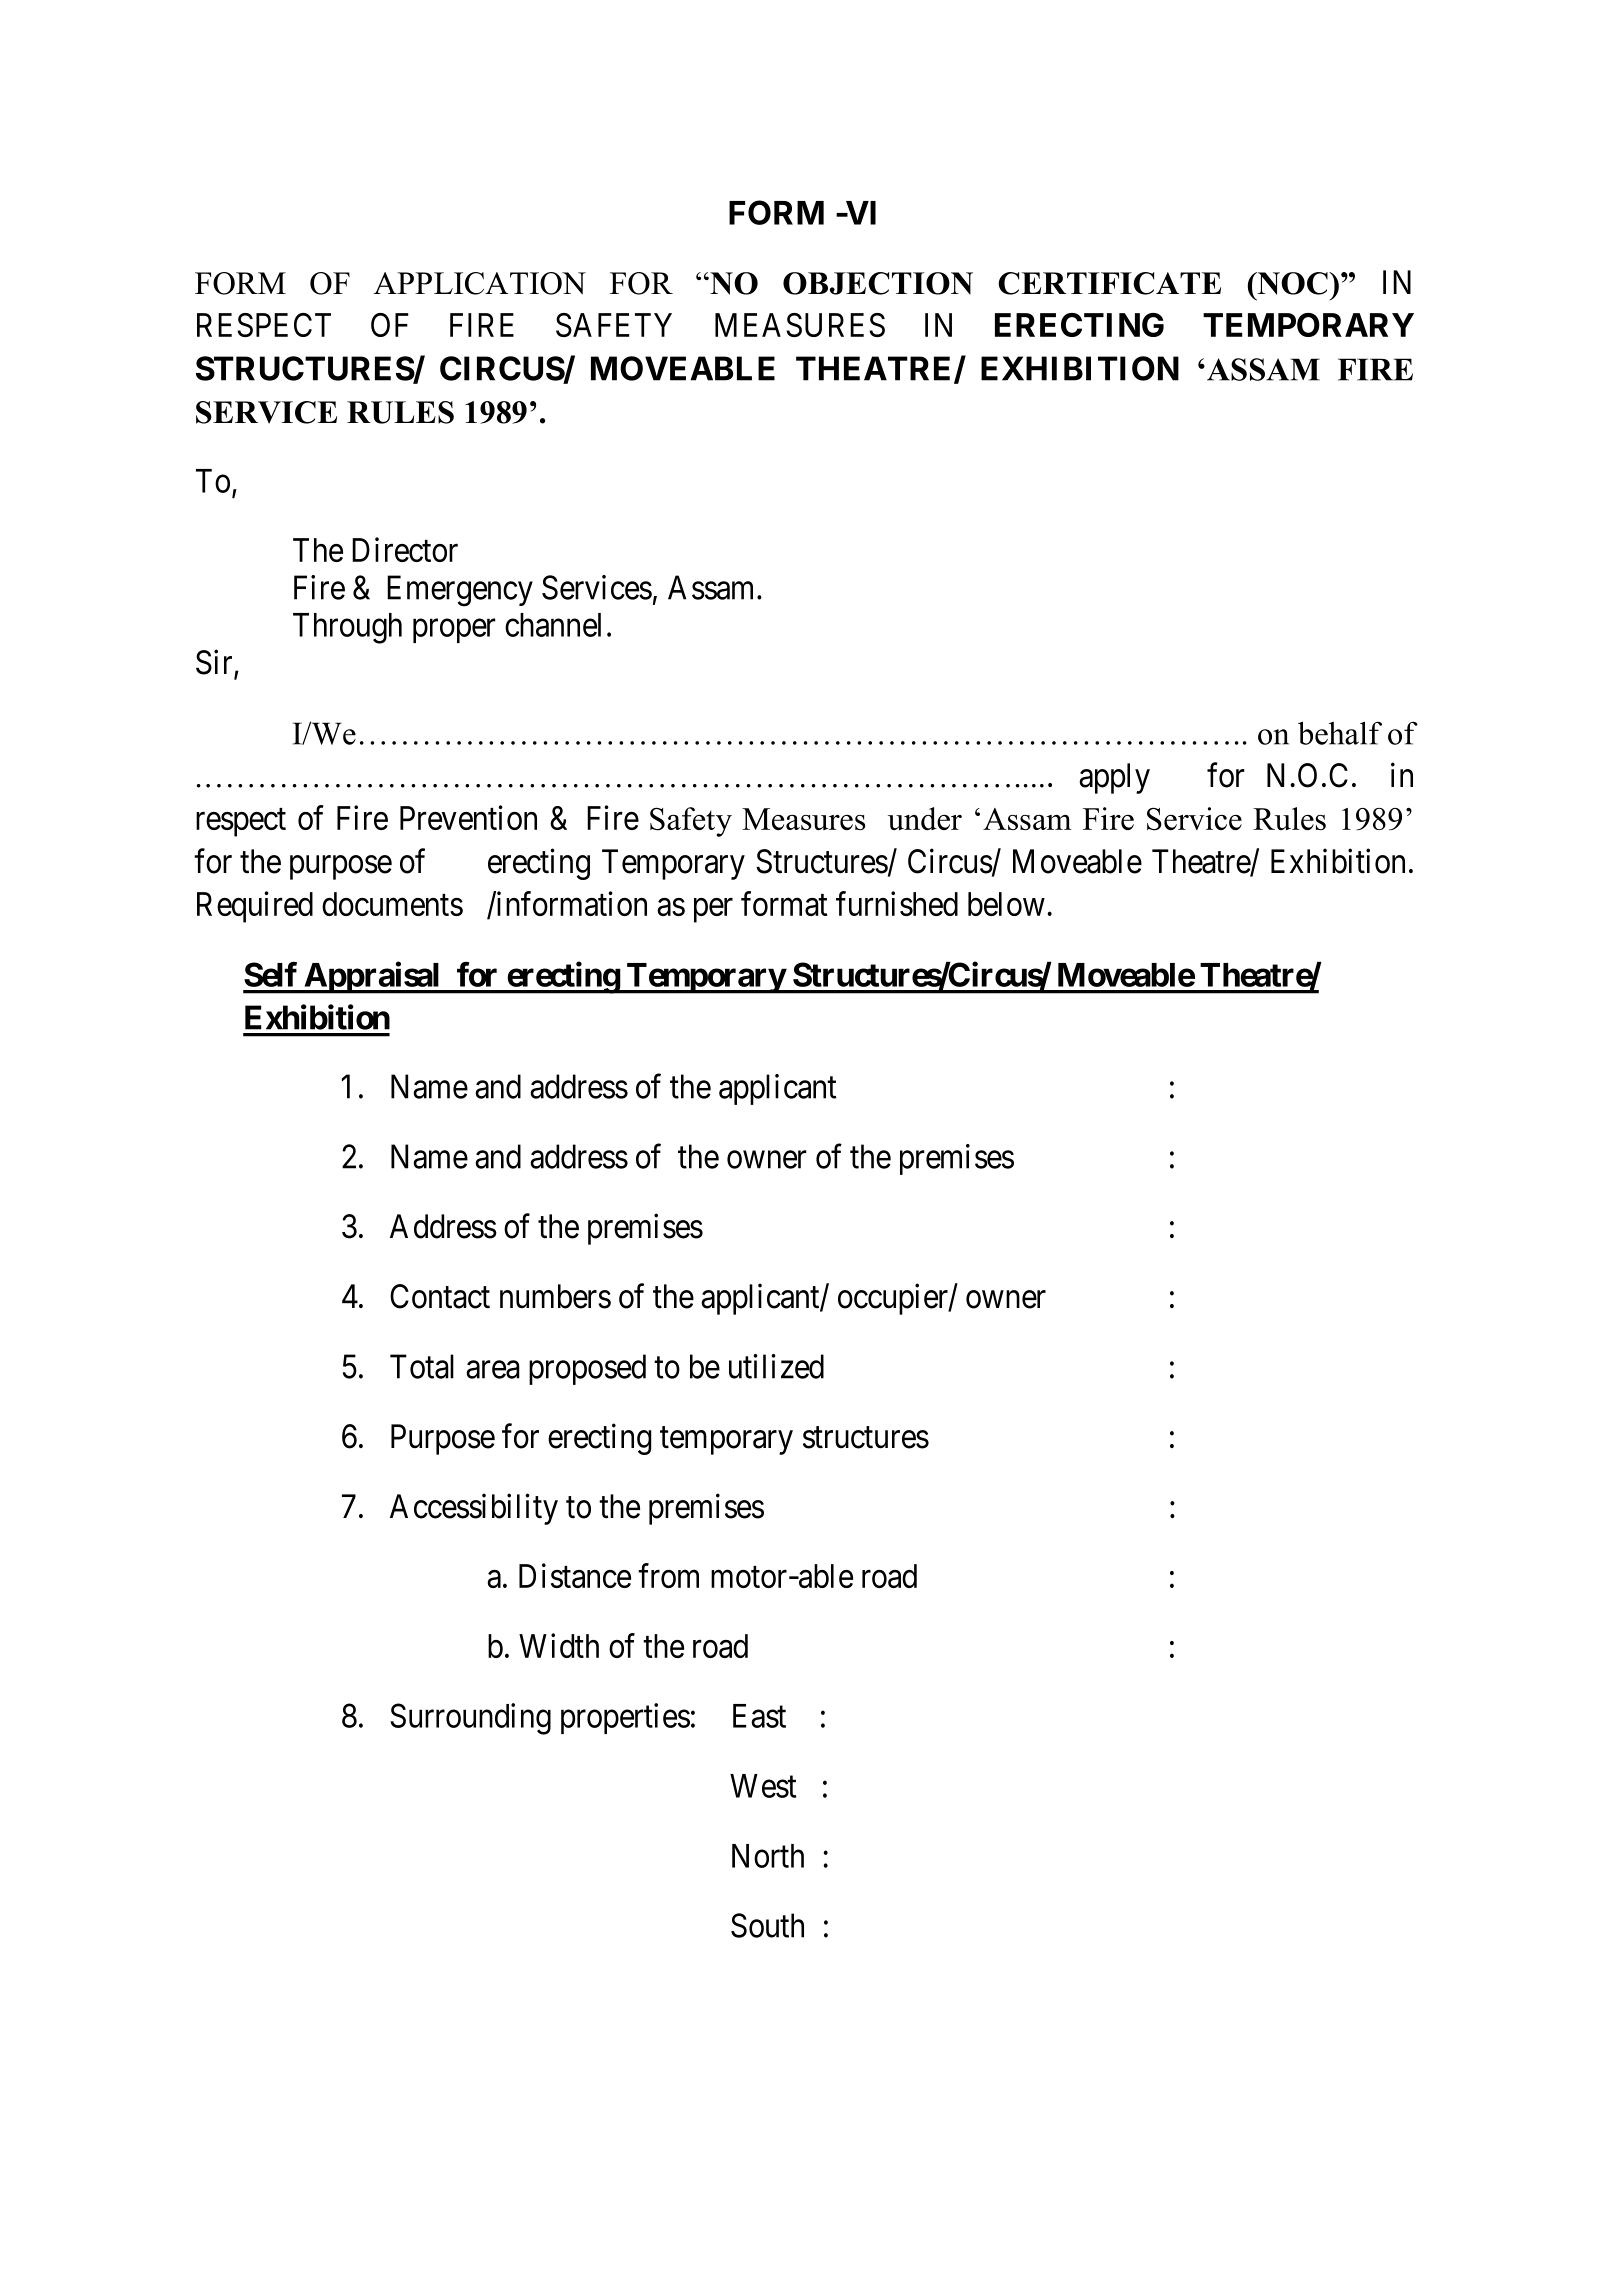 The height and width of the document is (2275, 1609). What do you see at coordinates (372, 978) in the document?
I see `Appraisal` at bounding box center [372, 978].
